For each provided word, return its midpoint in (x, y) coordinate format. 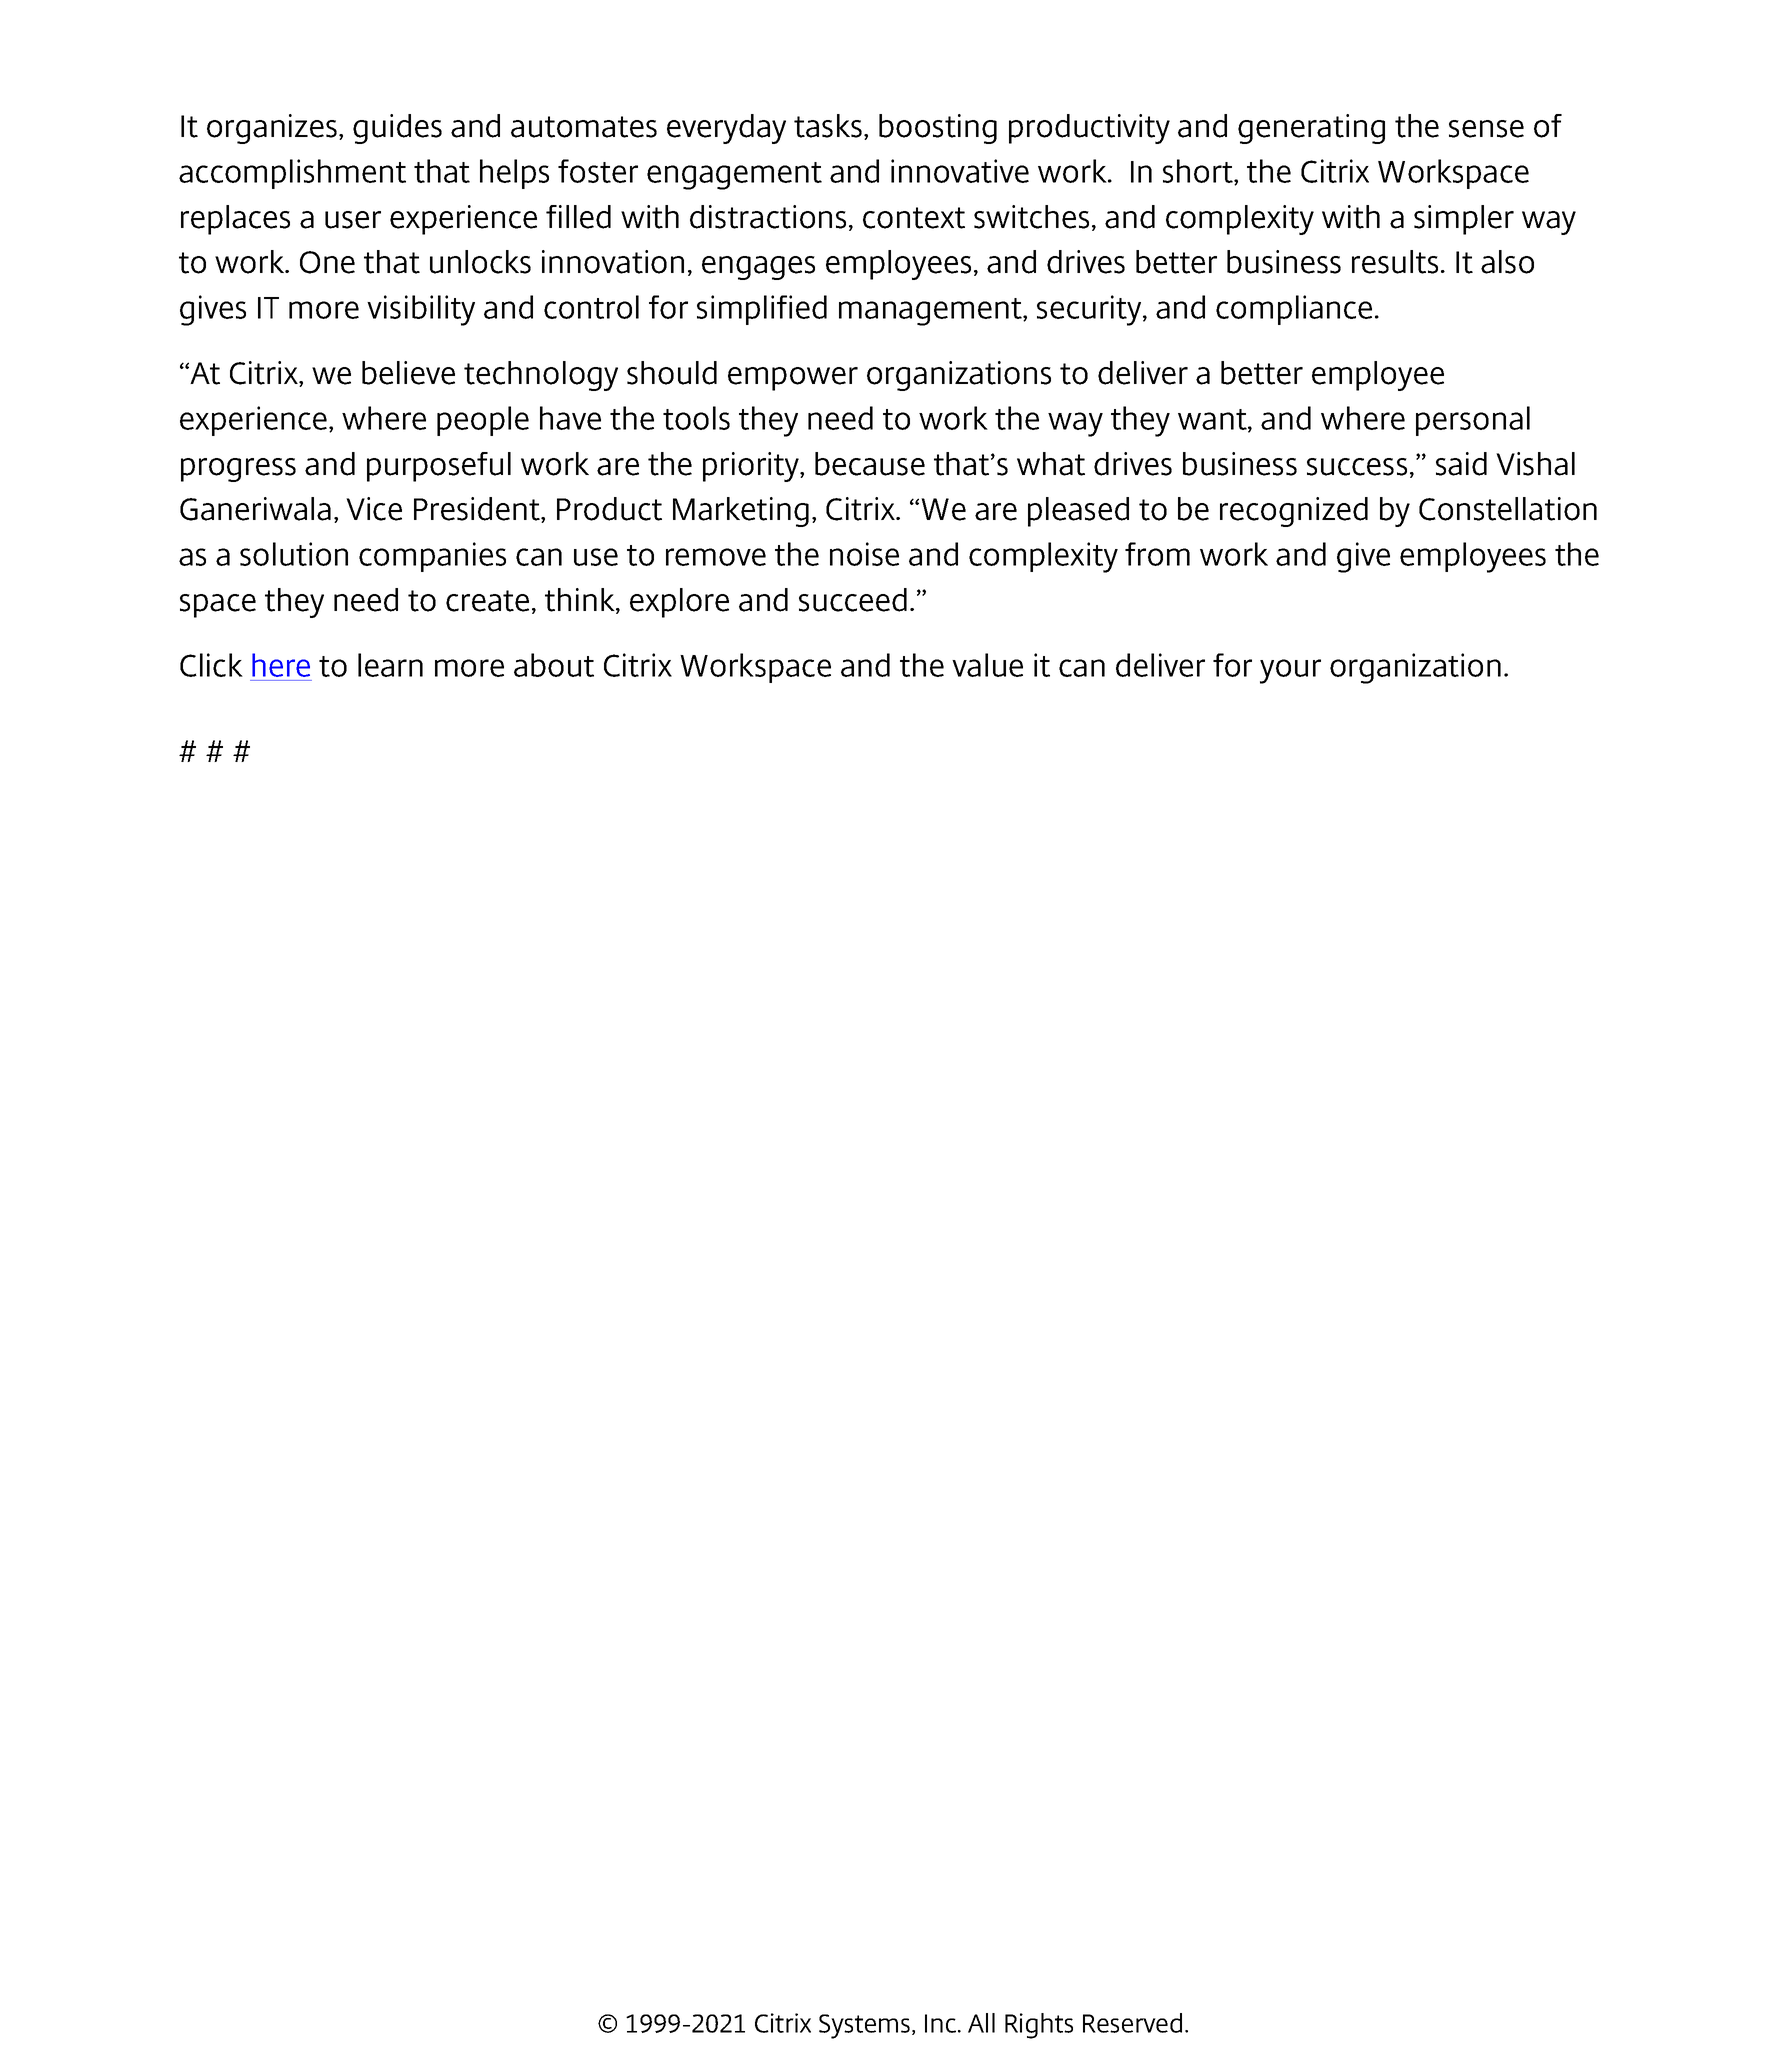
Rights (1039, 2026)
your (1290, 671)
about (554, 665)
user (353, 220)
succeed (853, 600)
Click (211, 665)
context (914, 218)
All (981, 2023)
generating (1311, 129)
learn (390, 665)
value (987, 665)
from (1157, 554)
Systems (864, 2026)
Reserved (1132, 2023)
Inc (942, 2023)
